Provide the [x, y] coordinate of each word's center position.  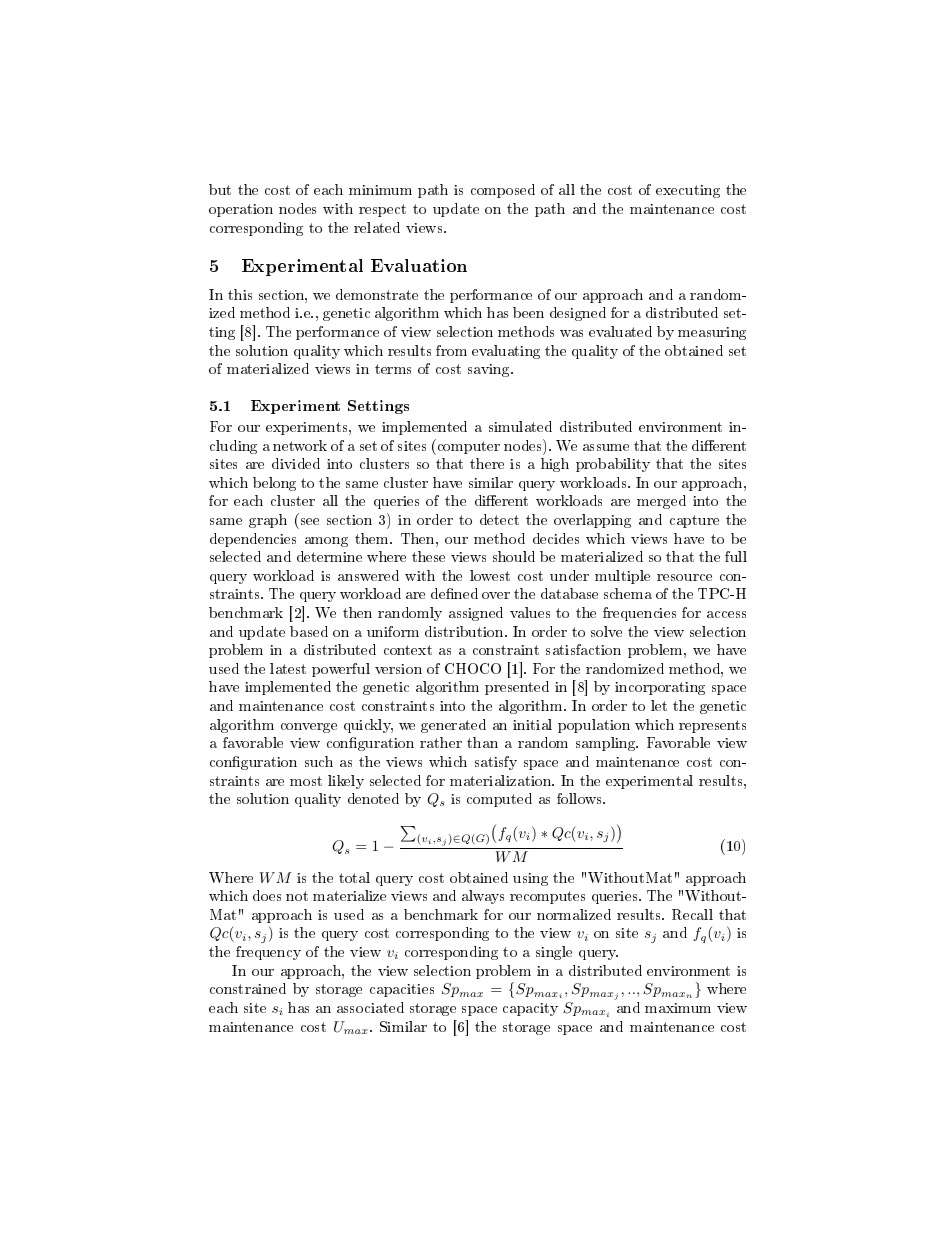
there [487, 463]
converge [309, 728]
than [482, 742]
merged [661, 502]
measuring [712, 333]
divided [296, 463]
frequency [268, 953]
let [659, 705]
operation [241, 210]
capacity [530, 1009]
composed [503, 191]
